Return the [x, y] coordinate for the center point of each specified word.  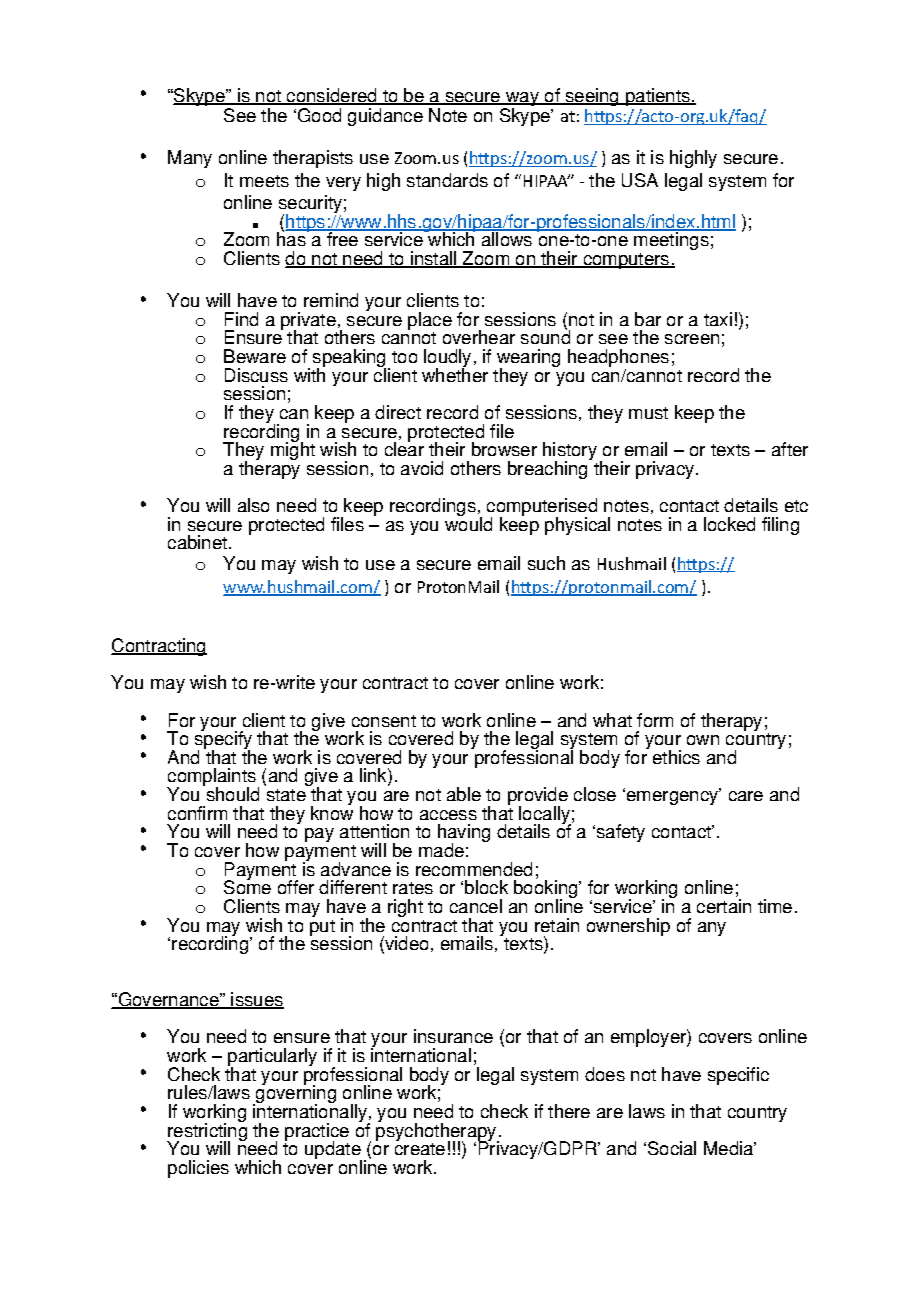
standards [447, 180]
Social [672, 1148]
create [420, 1149]
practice [317, 1133]
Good [319, 115]
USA [640, 180]
